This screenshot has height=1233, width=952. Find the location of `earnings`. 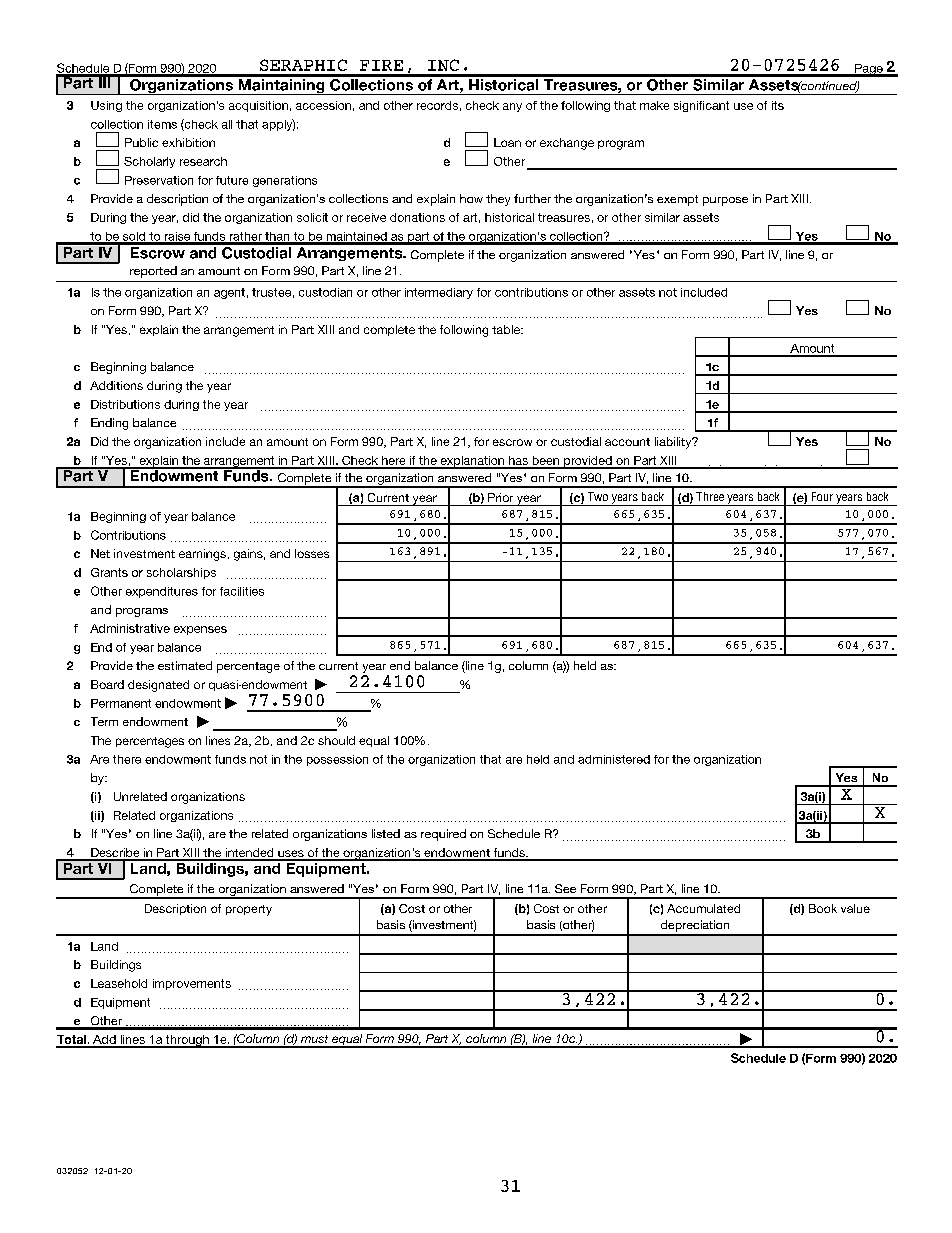

earnings is located at coordinates (202, 555).
